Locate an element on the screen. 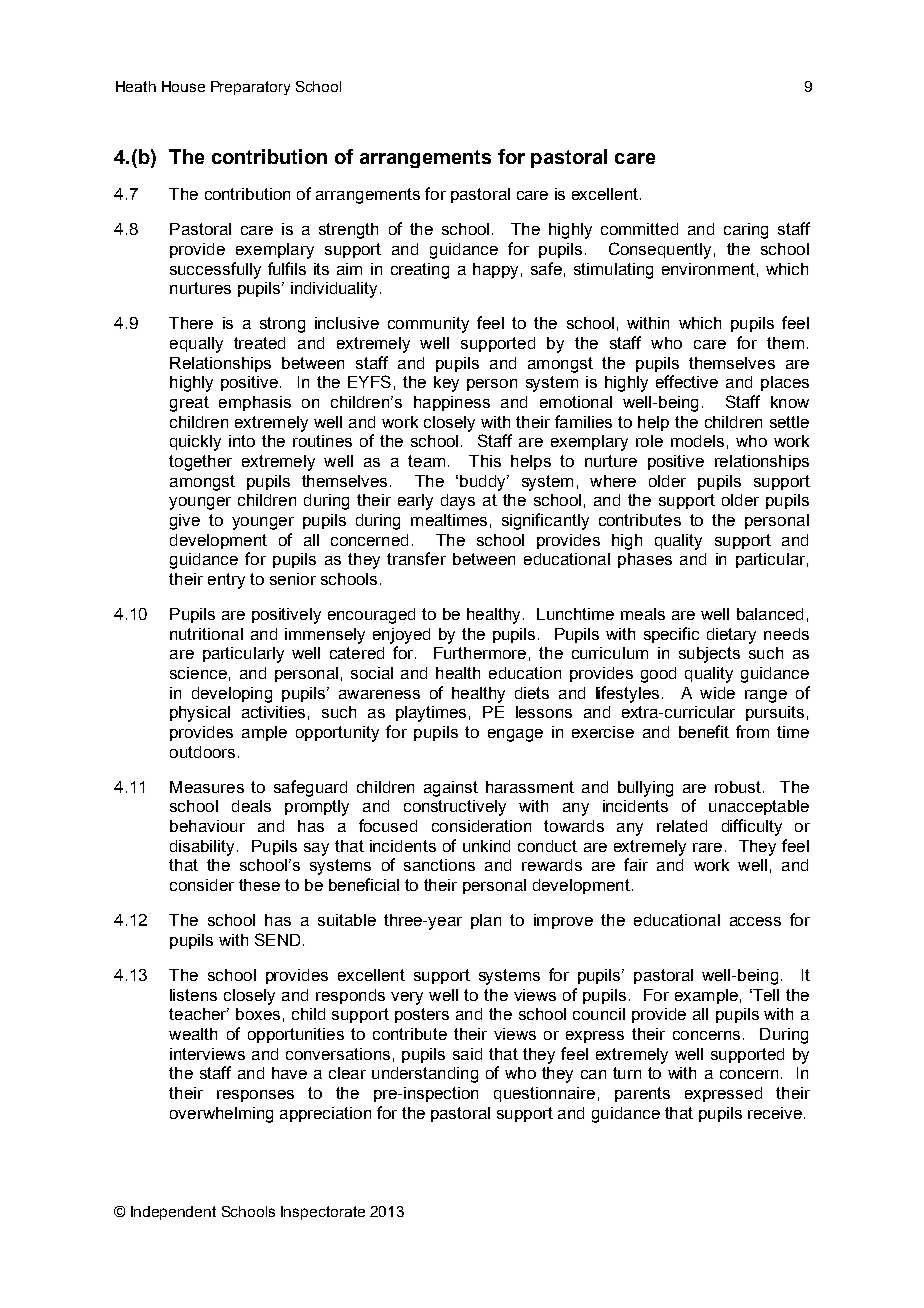 This screenshot has width=924, height=1308. House is located at coordinates (183, 86).
